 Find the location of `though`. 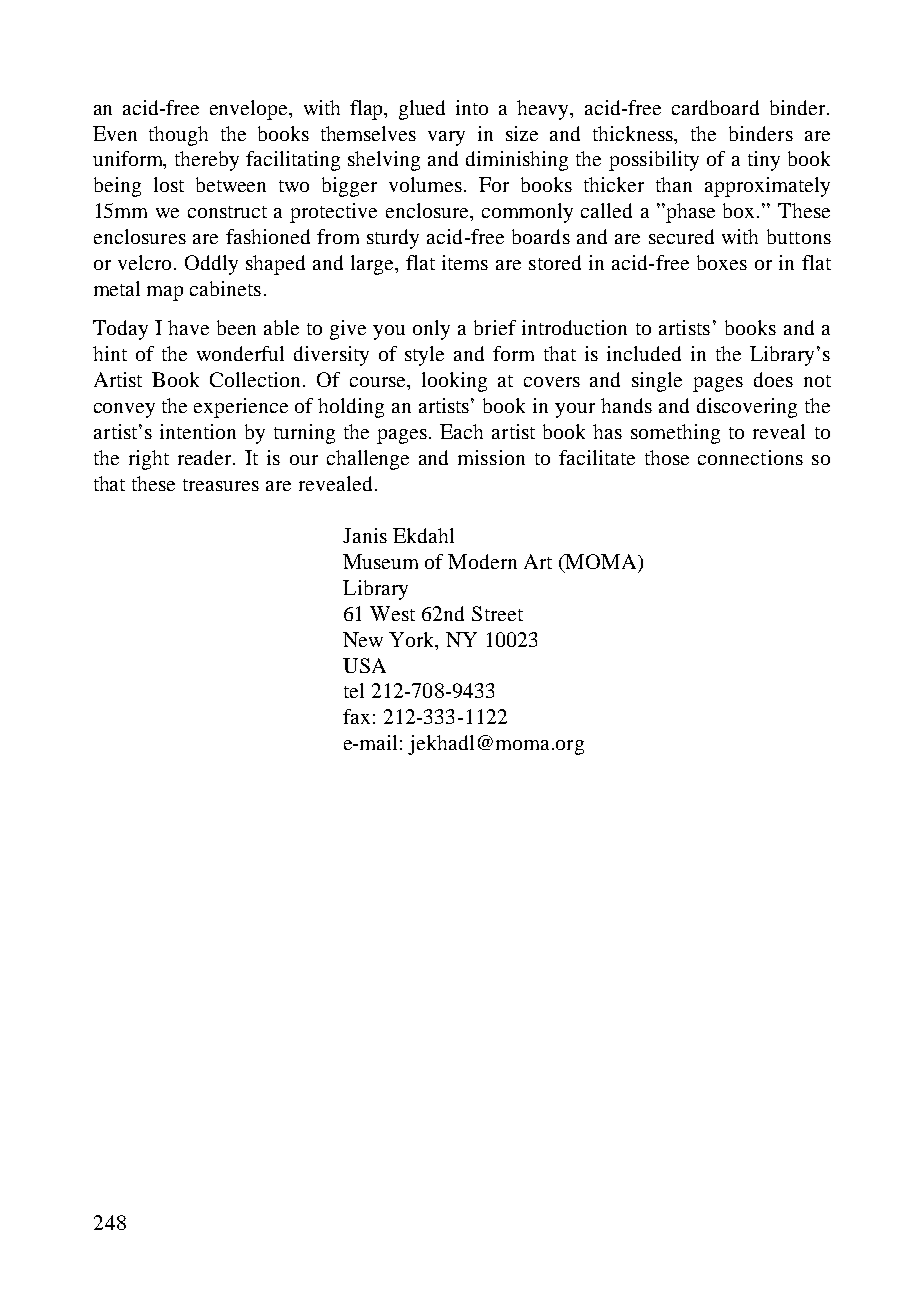

though is located at coordinates (178, 136).
